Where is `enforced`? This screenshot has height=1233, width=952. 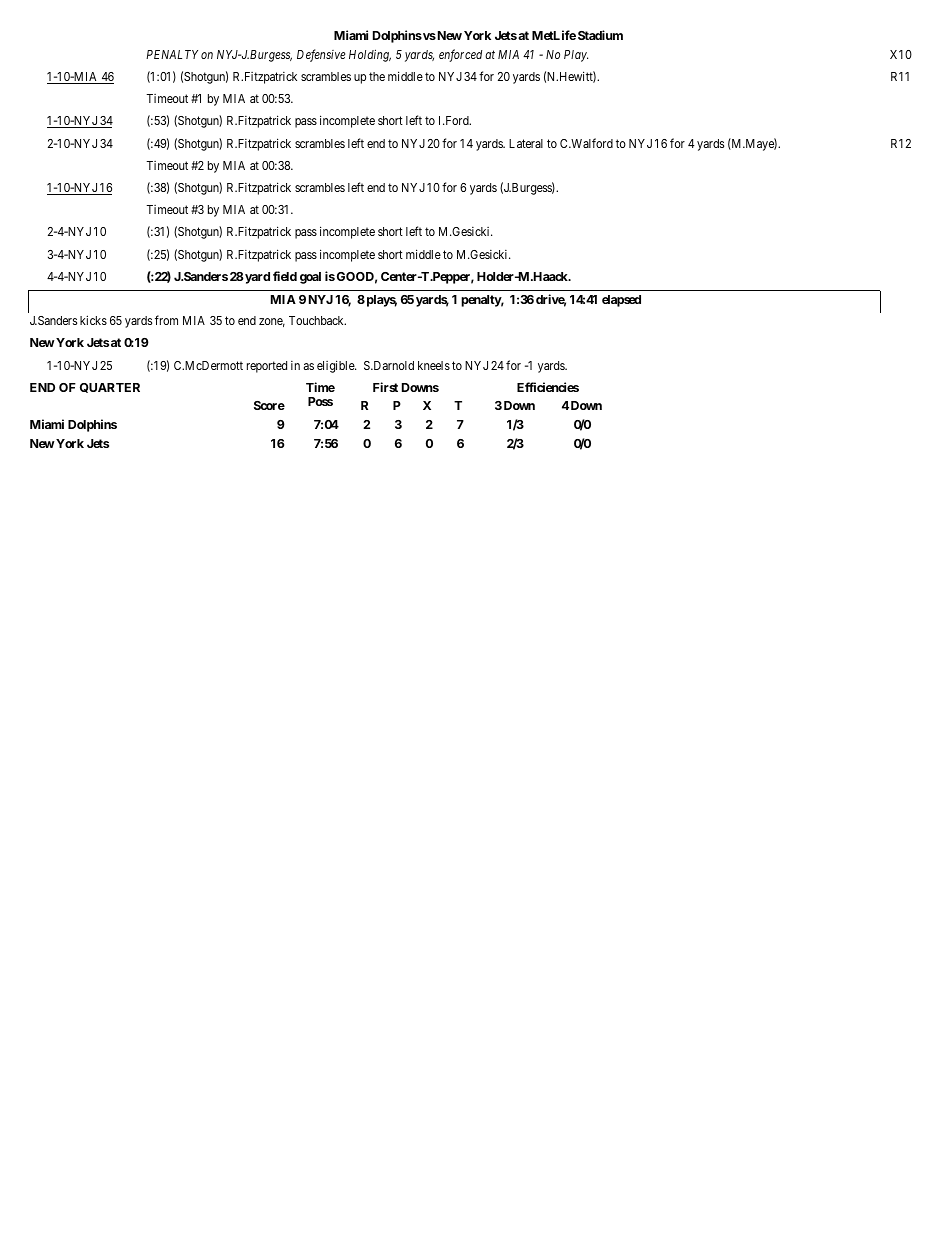
enforced is located at coordinates (460, 55).
